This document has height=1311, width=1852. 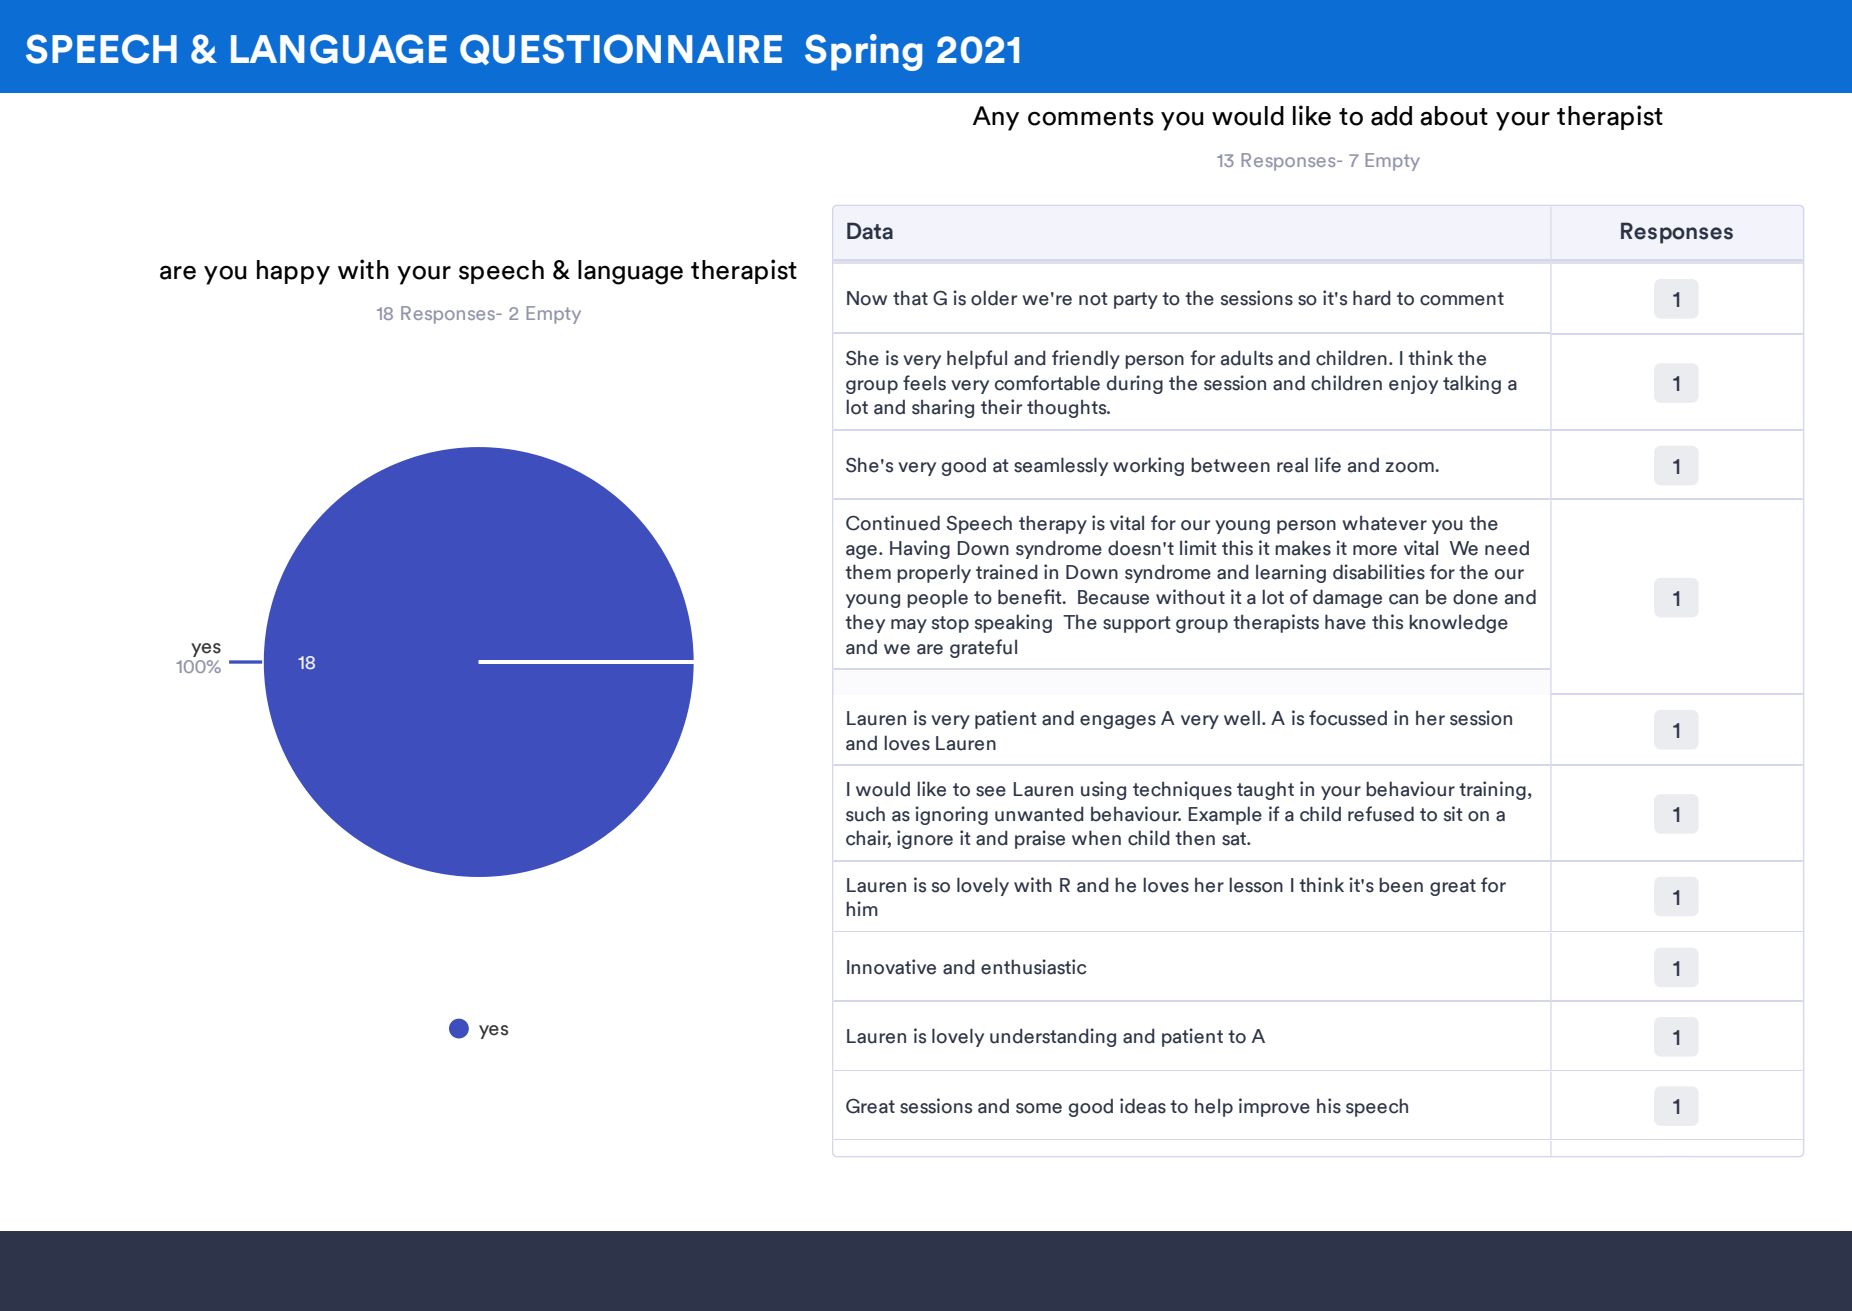 I want to click on some, so click(x=1039, y=1108).
